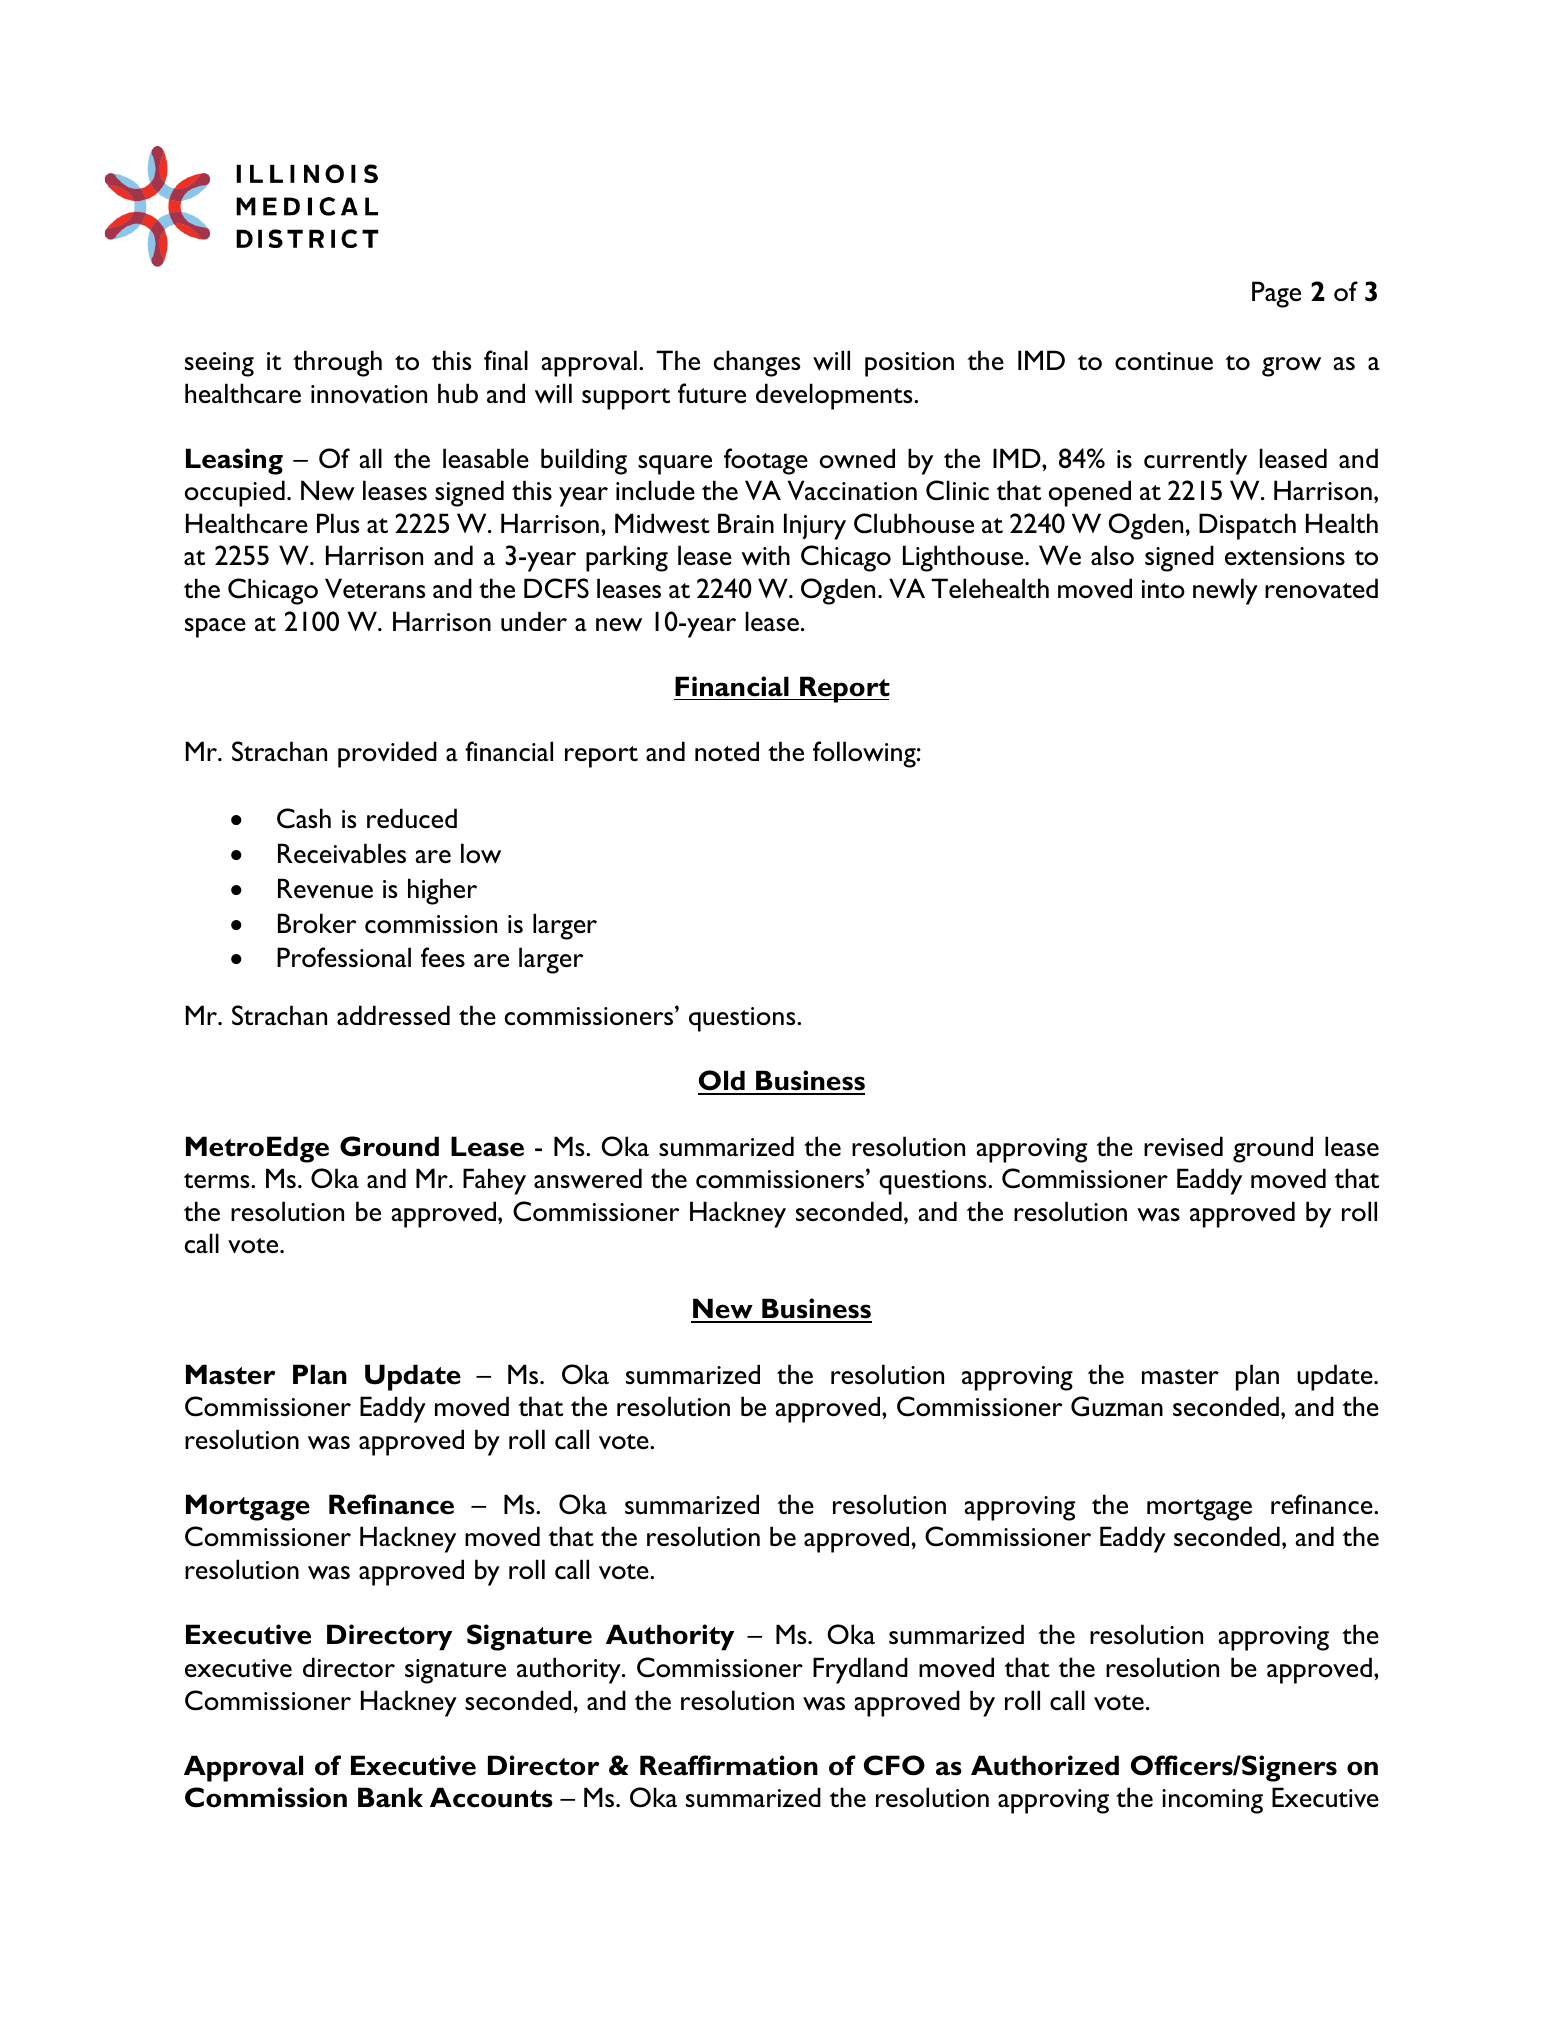 Image resolution: width=1563 pixels, height=2023 pixels. I want to click on Authorized, so click(1045, 1765).
